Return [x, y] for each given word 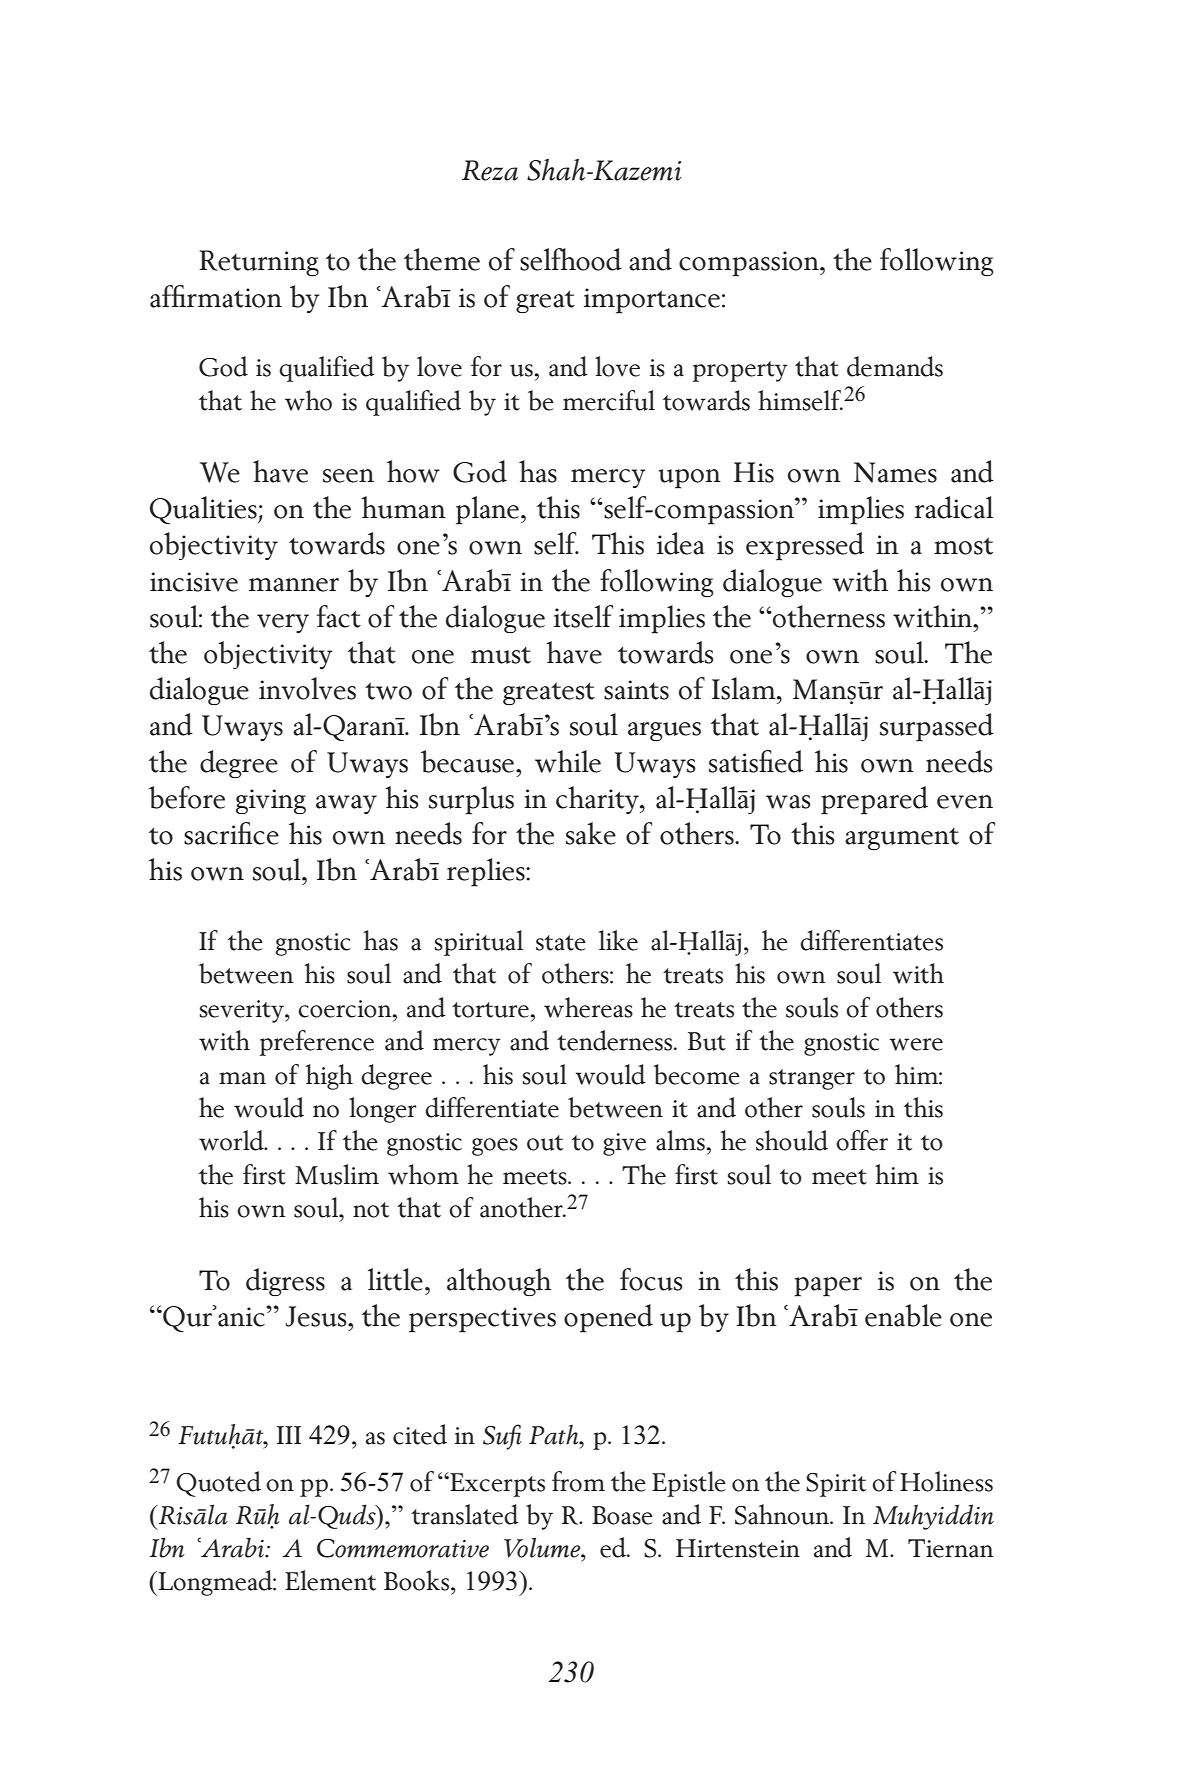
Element [330, 1580]
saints [636, 690]
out [545, 1143]
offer [862, 1140]
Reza [490, 170]
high [329, 1077]
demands [895, 366]
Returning [259, 263]
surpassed [937, 727]
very [283, 623]
